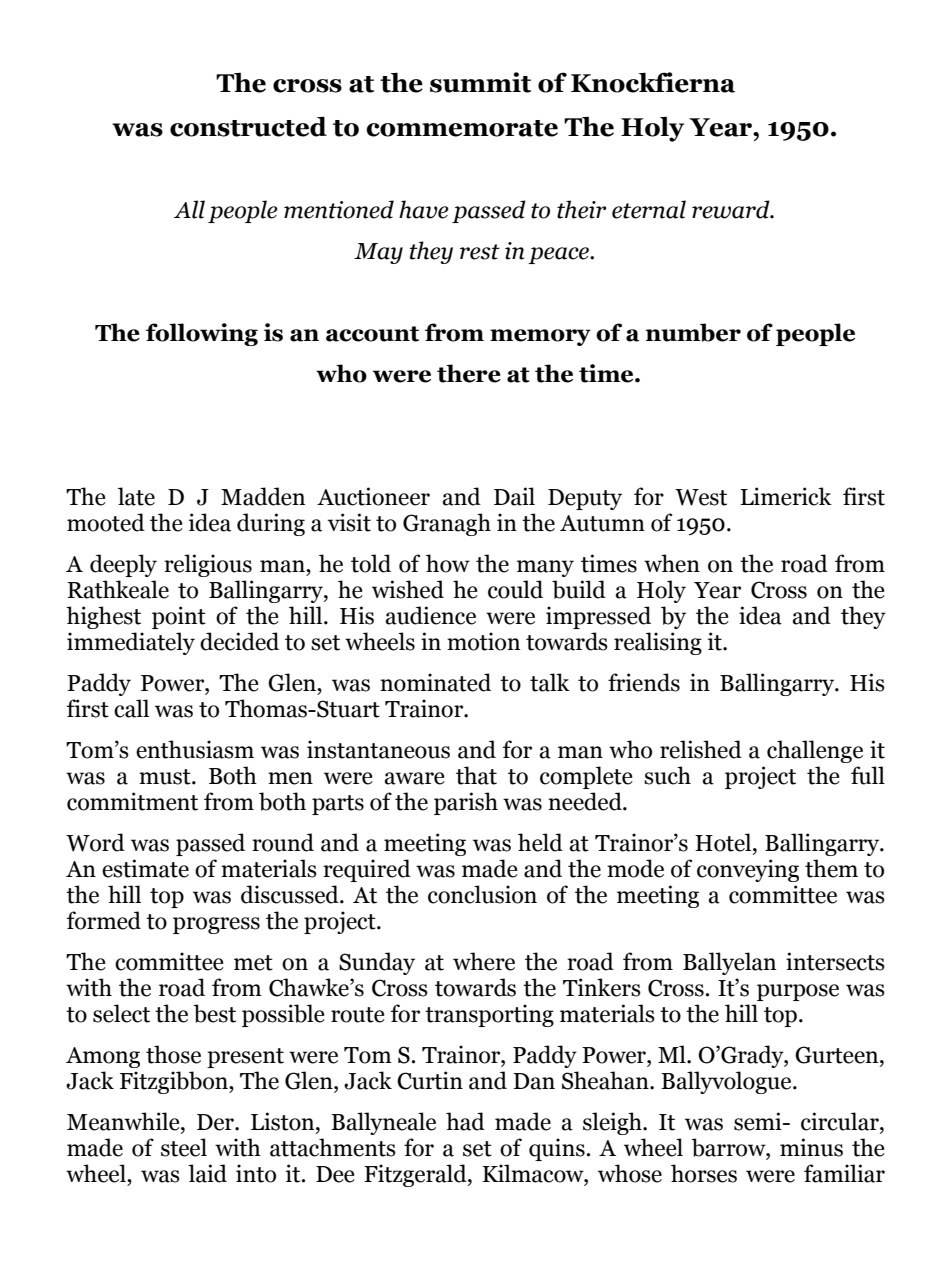  What do you see at coordinates (693, 332) in the page?
I see `number` at bounding box center [693, 332].
